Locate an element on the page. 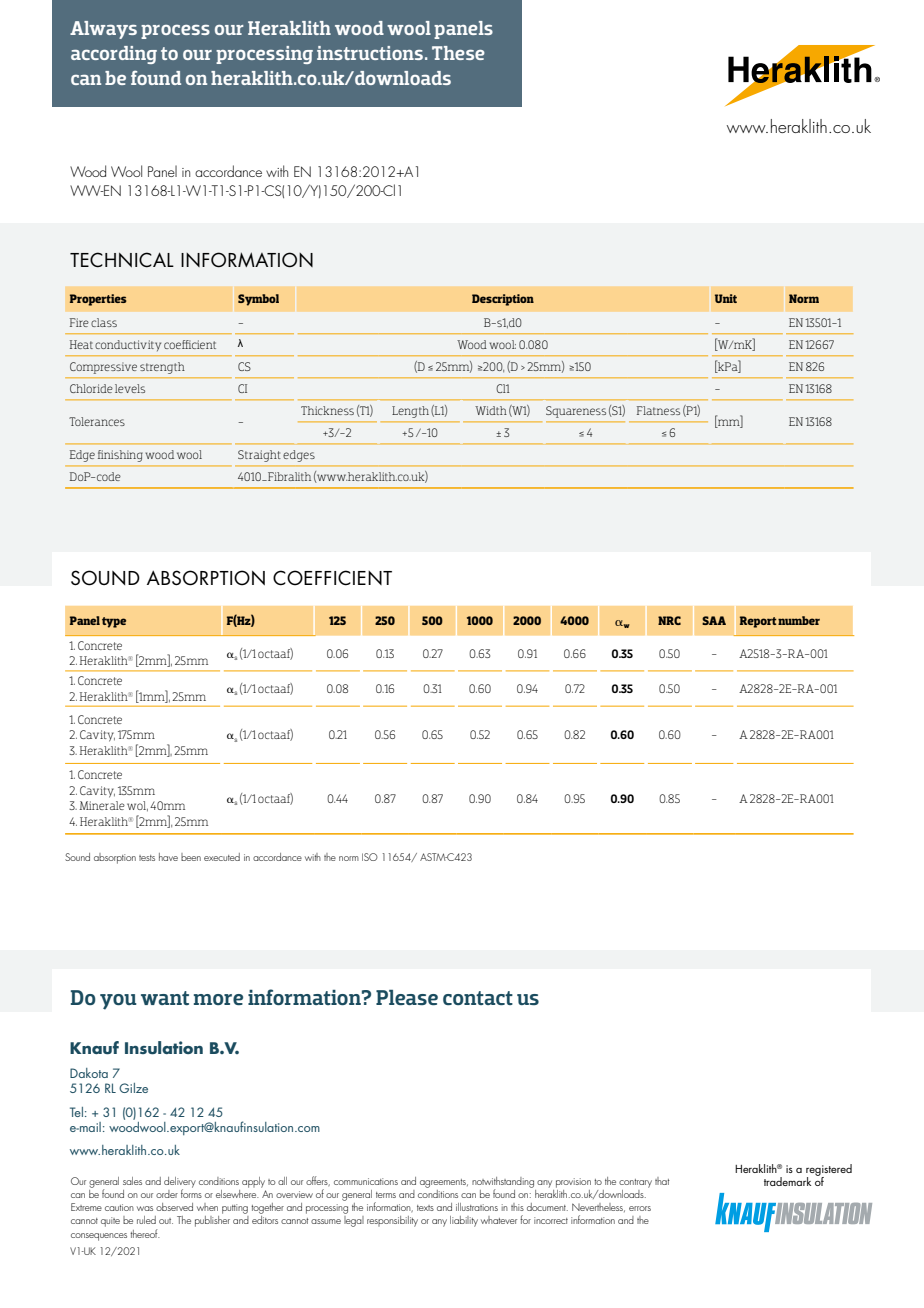 This page has width=924, height=1308. have is located at coordinates (168, 857).
